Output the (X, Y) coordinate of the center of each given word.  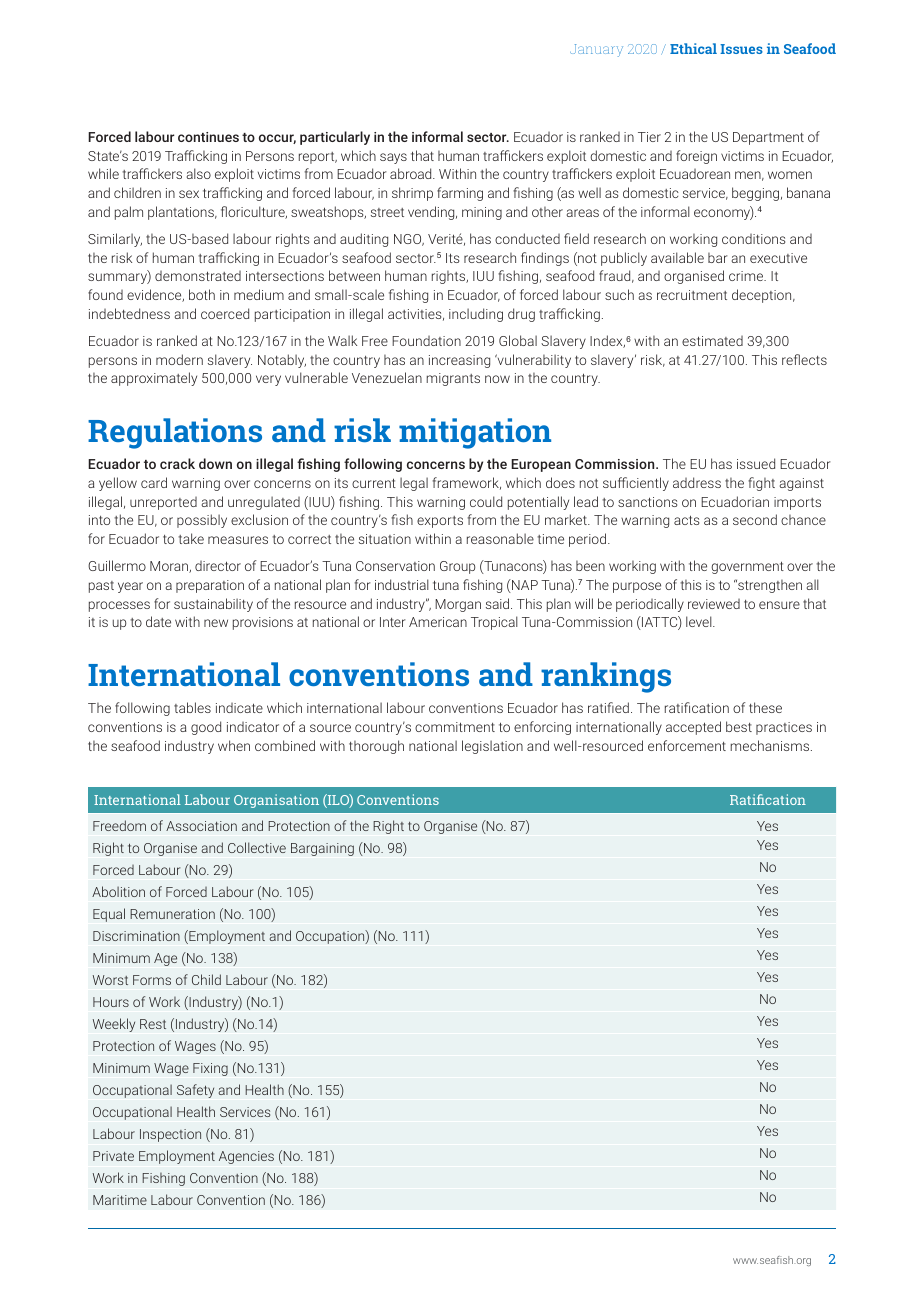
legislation (492, 747)
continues (208, 137)
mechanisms (771, 745)
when (234, 745)
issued (756, 463)
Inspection (170, 1135)
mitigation (475, 433)
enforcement (687, 745)
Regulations (175, 433)
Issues (741, 49)
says (393, 158)
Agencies (246, 1157)
